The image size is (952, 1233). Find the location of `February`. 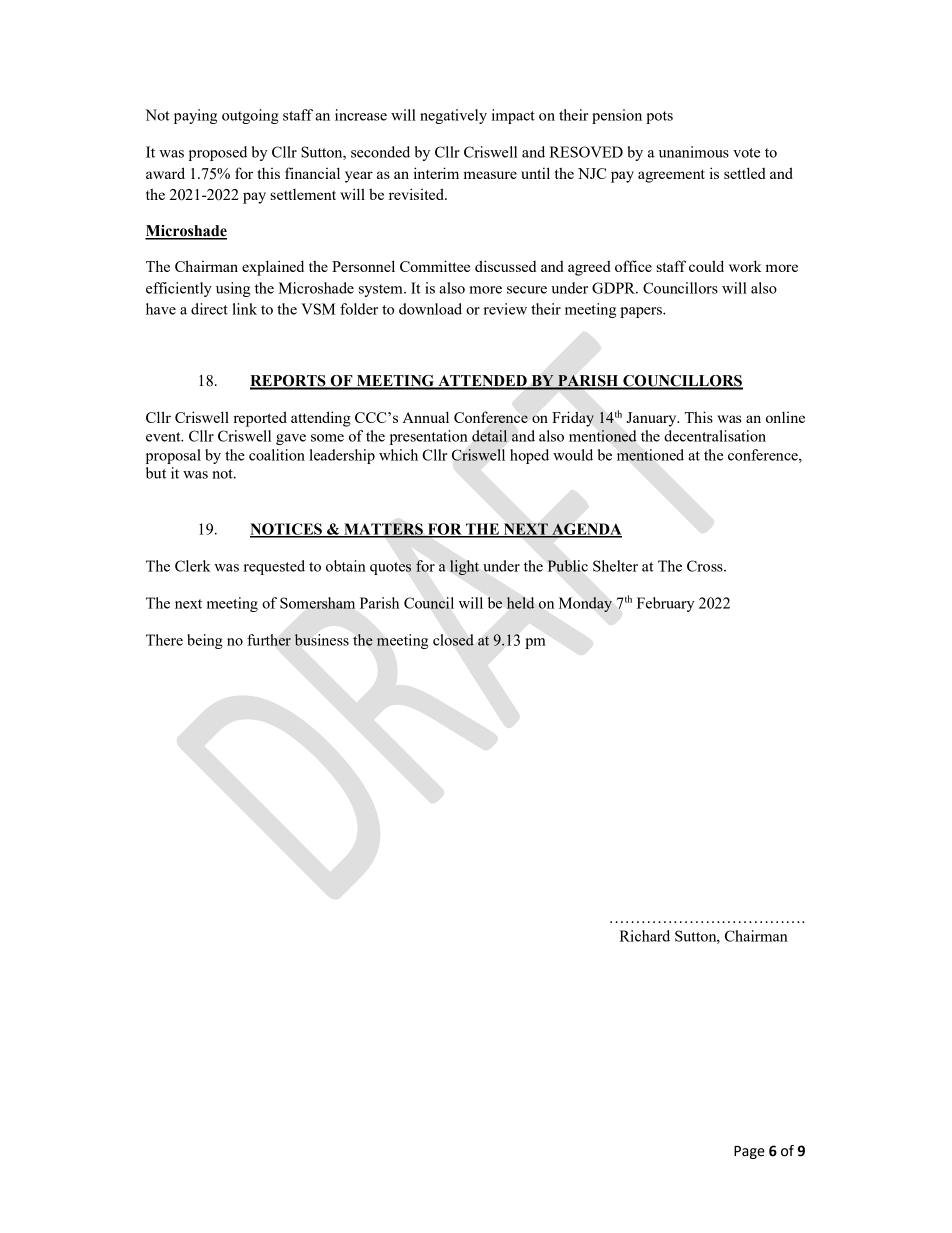

February is located at coordinates (666, 604).
